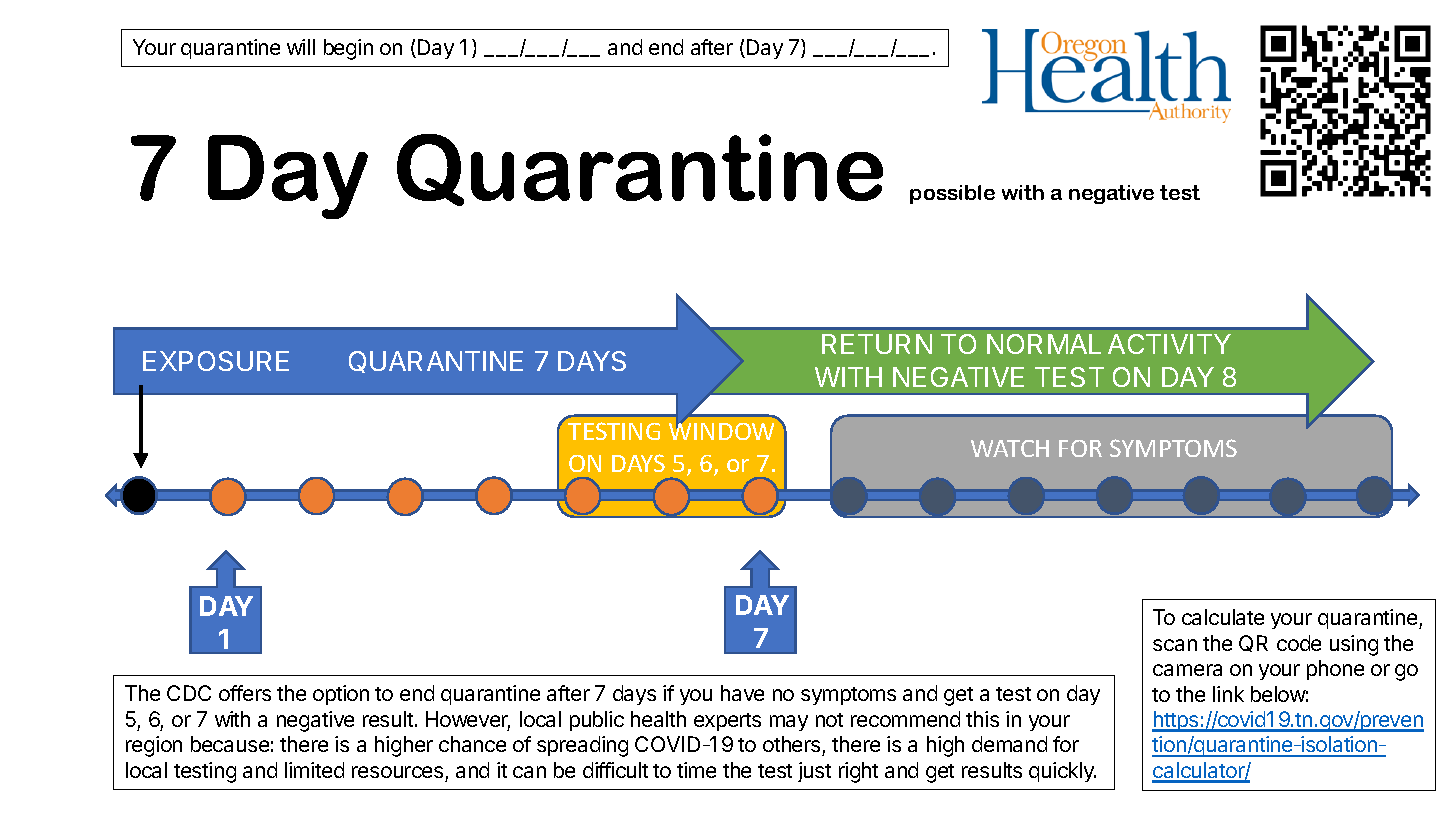  I want to click on WINDOW, so click(721, 430).
